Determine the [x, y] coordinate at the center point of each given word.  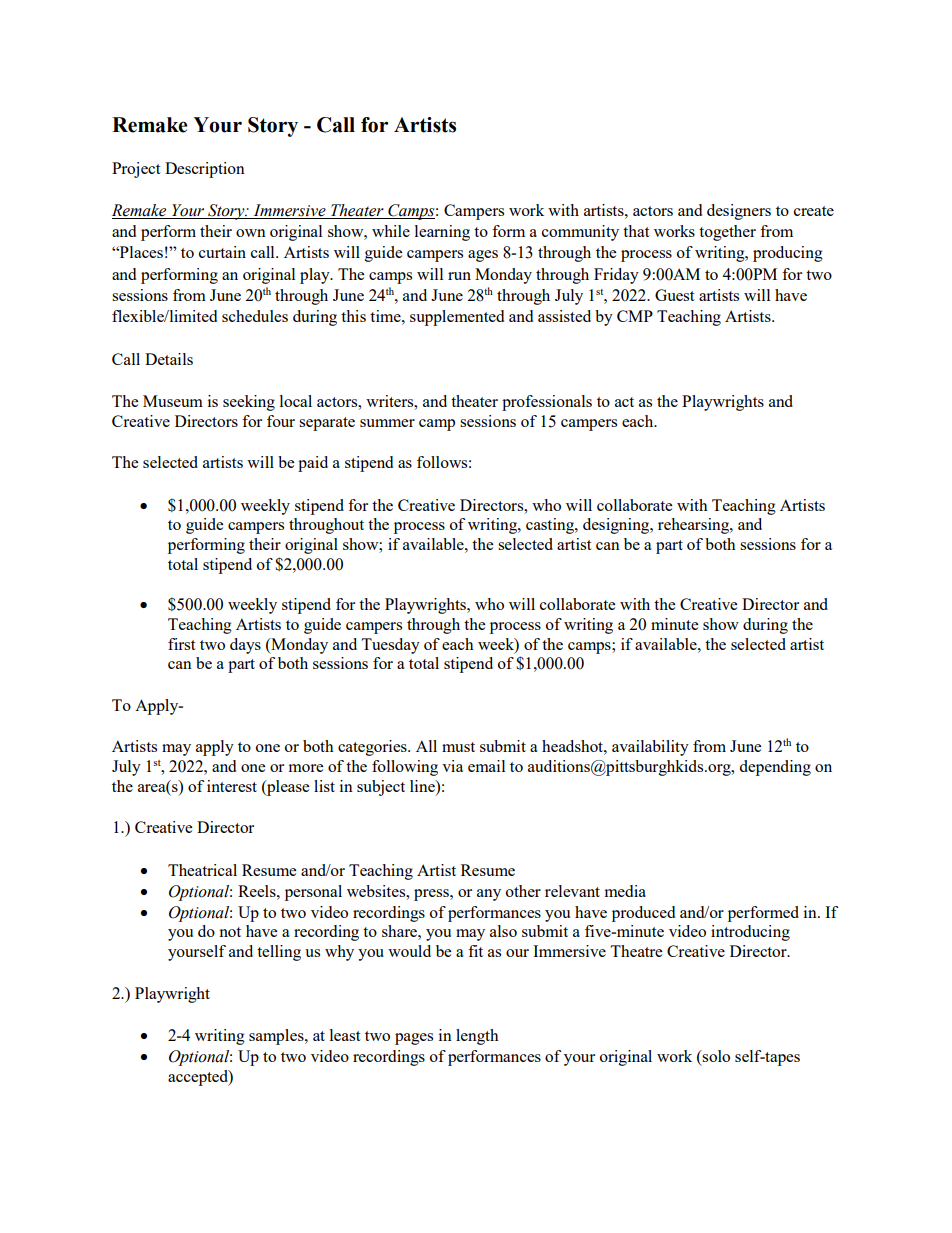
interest [232, 786]
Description [205, 170]
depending [775, 768]
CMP [635, 316]
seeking [249, 403]
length [477, 1037]
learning [442, 233]
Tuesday [390, 646]
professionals [547, 403]
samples [277, 1037]
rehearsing [694, 526]
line [423, 786]
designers [739, 212]
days [245, 646]
